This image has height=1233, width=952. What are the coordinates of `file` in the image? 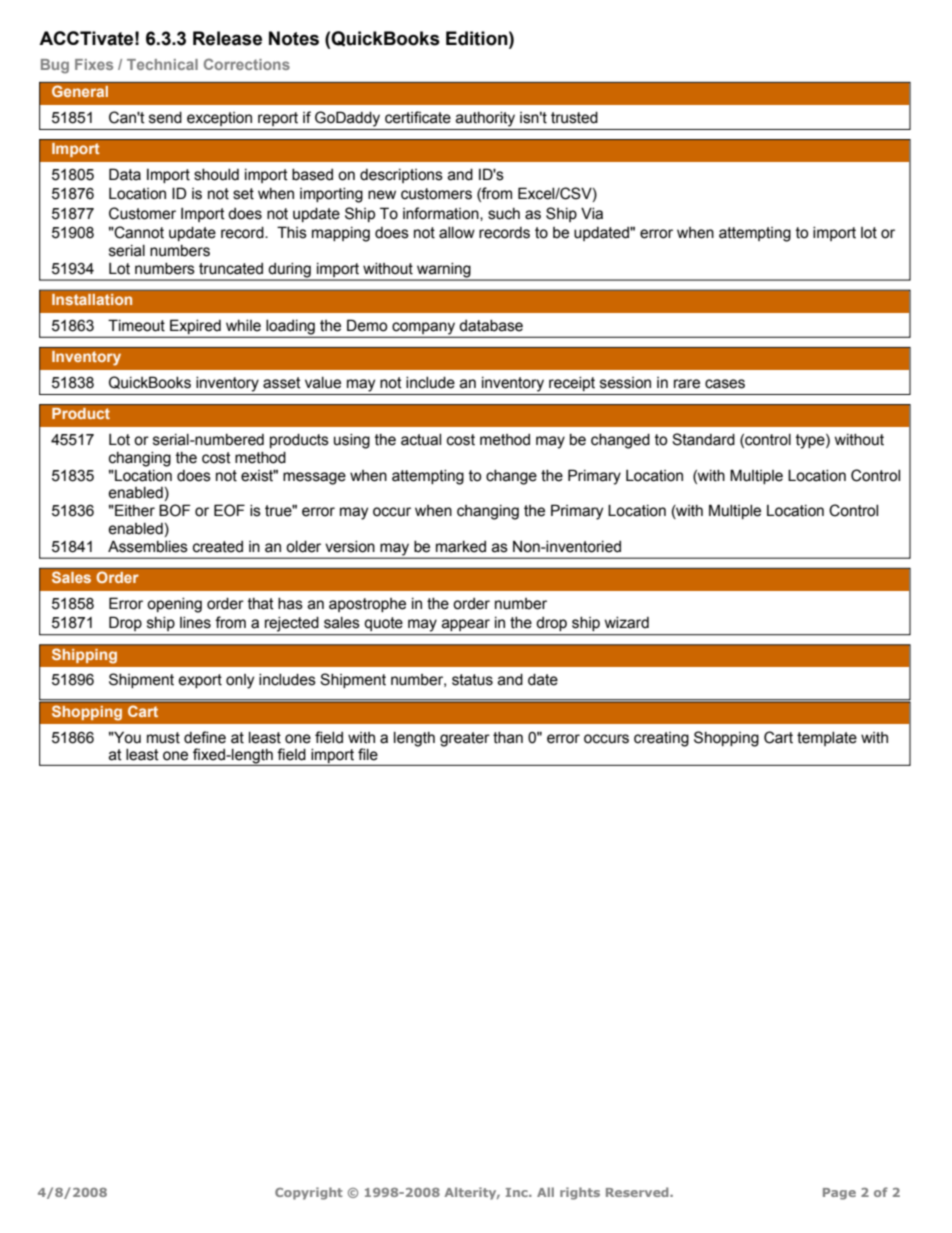 It's located at (368, 754).
